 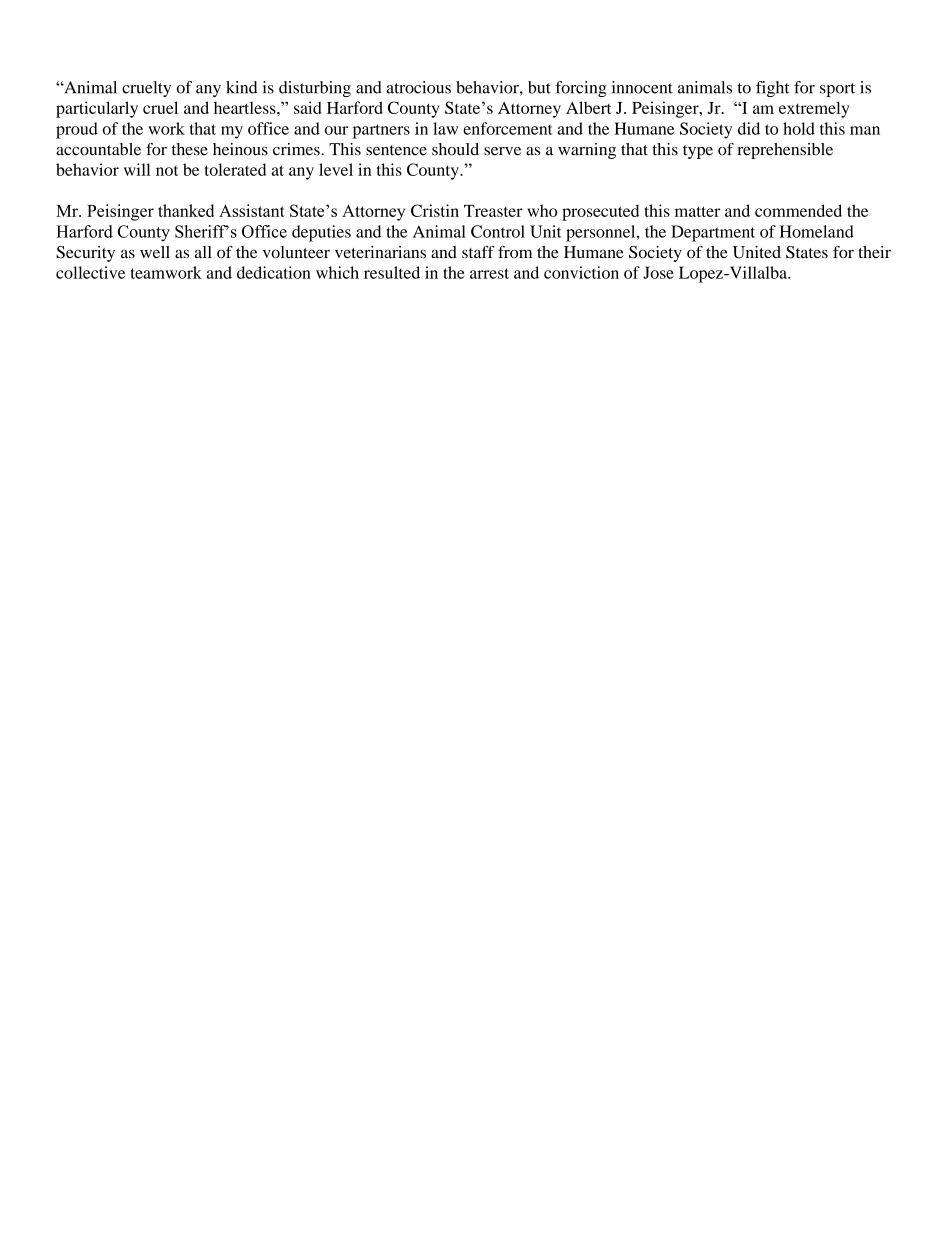 I want to click on thanked, so click(x=186, y=210).
